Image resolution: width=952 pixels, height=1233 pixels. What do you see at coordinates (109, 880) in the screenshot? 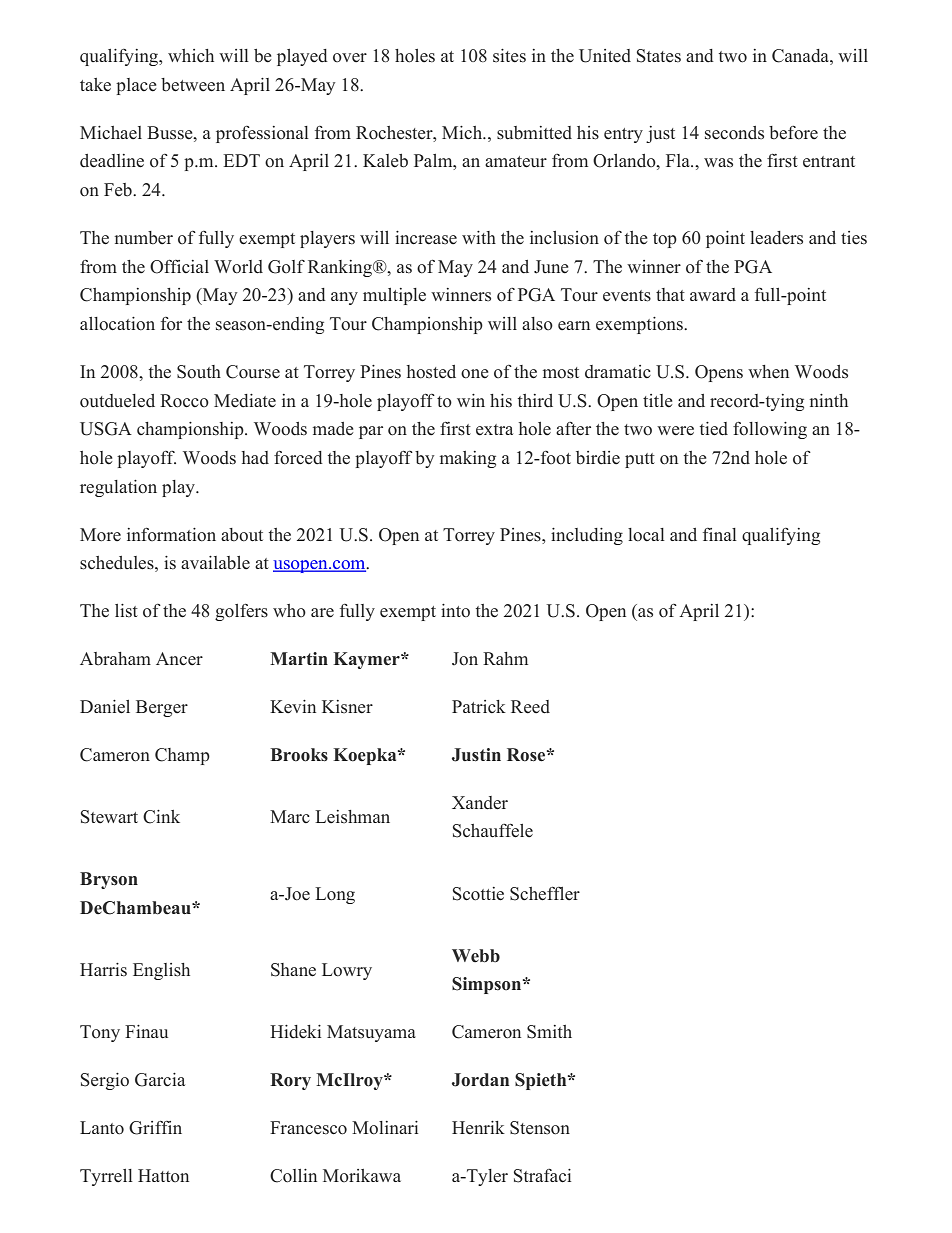
I see `Bryson` at bounding box center [109, 880].
